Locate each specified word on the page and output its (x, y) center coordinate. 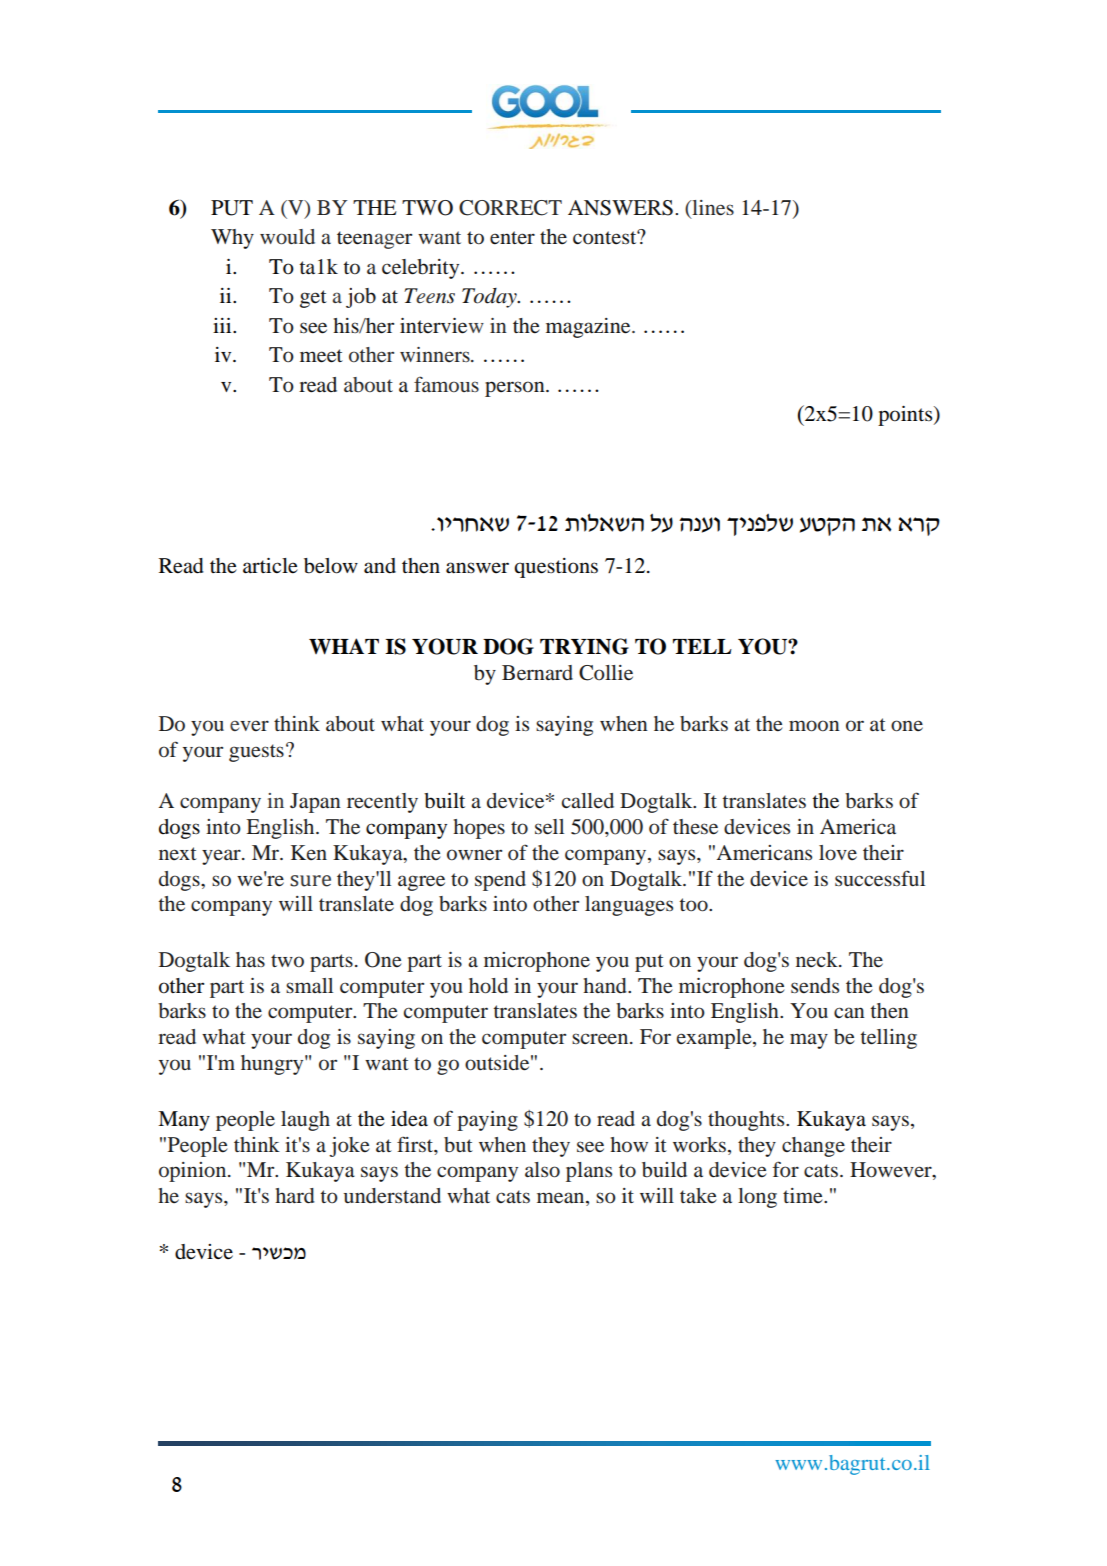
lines (712, 207)
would (287, 236)
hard (295, 1195)
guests (256, 753)
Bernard (537, 673)
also (542, 1170)
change (813, 1147)
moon (814, 726)
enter (512, 238)
